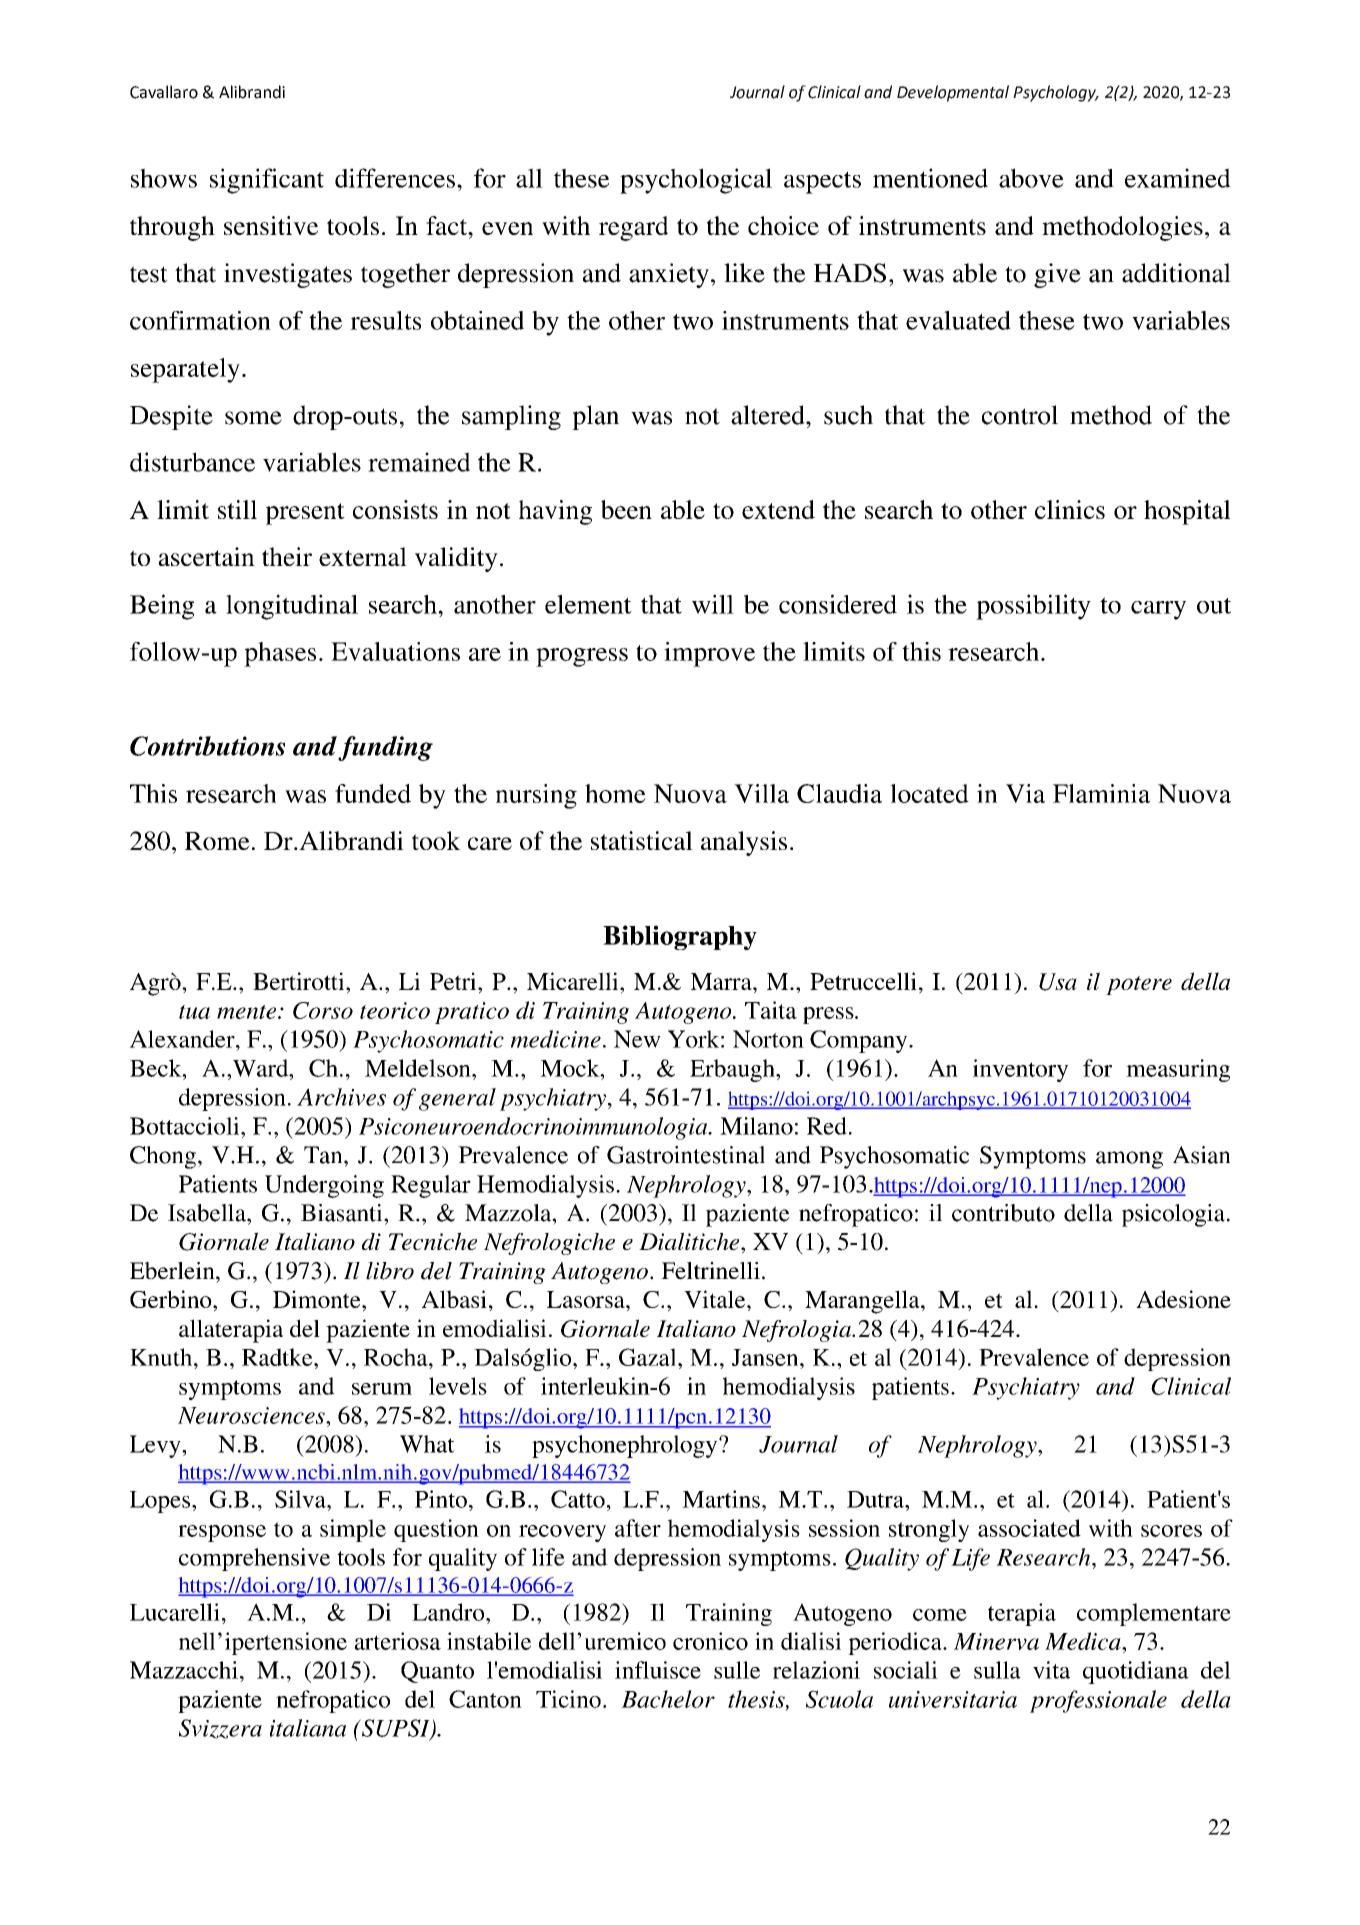 This document has height=1925, width=1360. Describe the element at coordinates (267, 181) in the document. I see `significant` at that location.
